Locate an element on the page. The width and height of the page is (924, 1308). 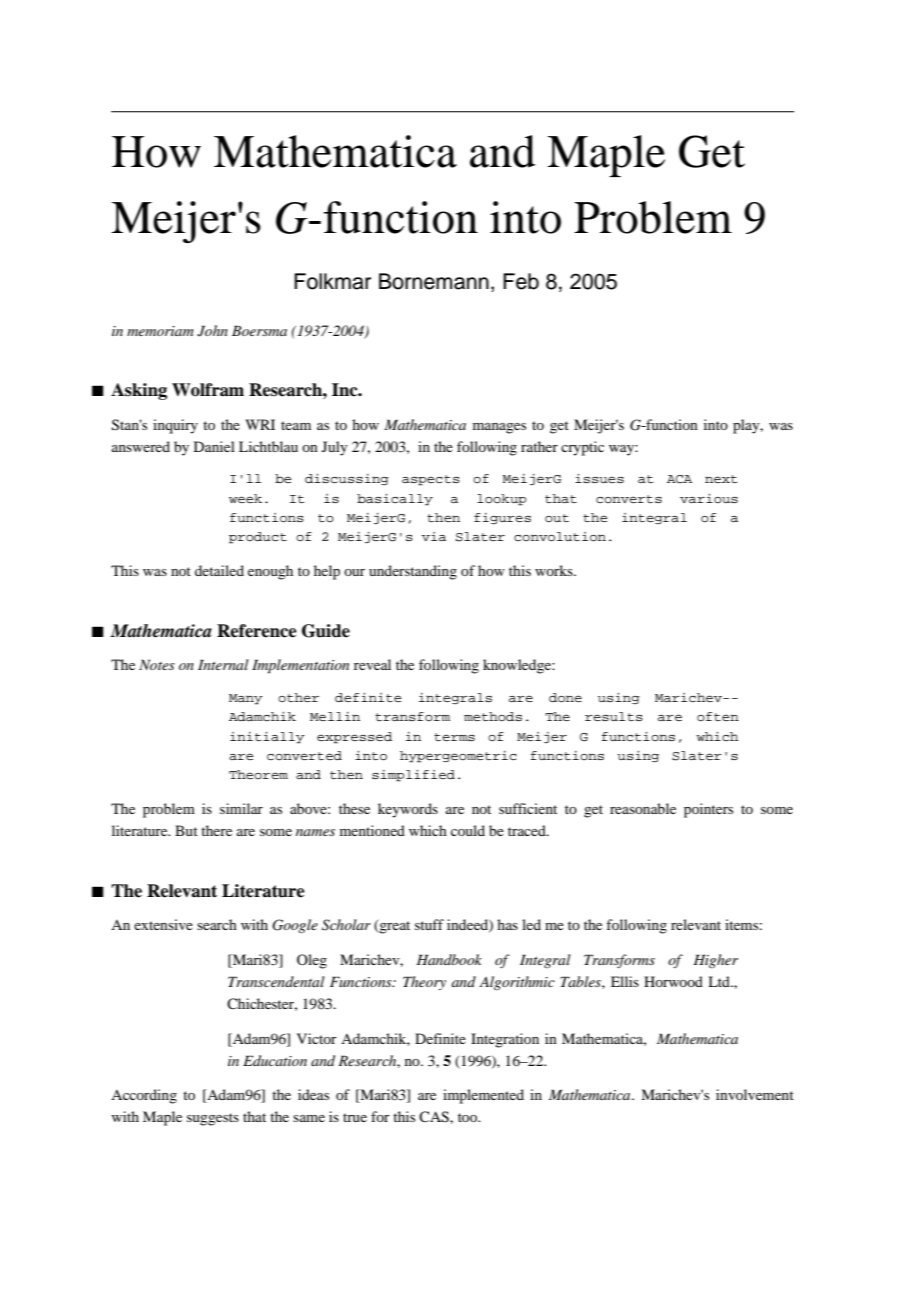
terms is located at coordinates (454, 737).
